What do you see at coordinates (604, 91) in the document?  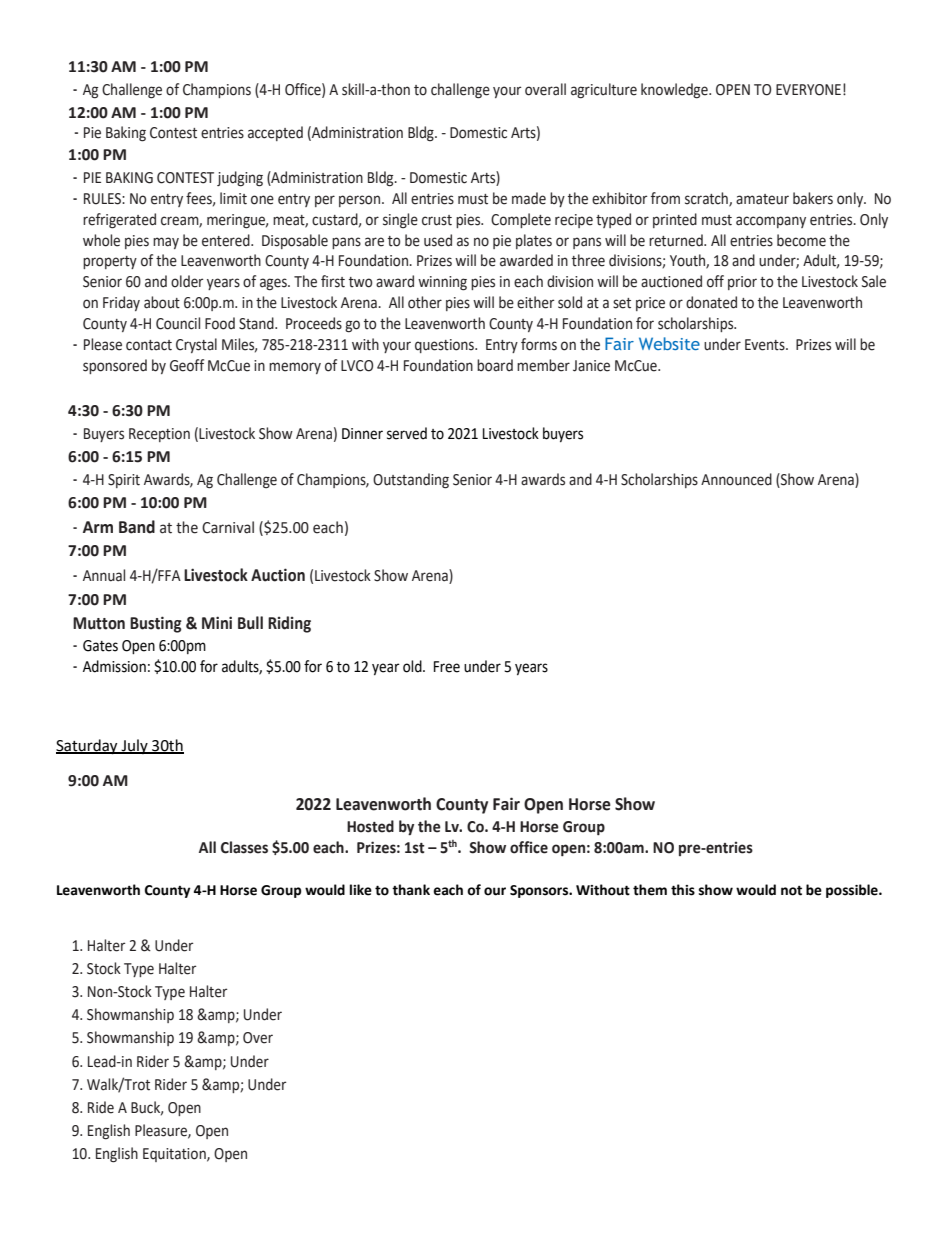 I see `agriculture` at bounding box center [604, 91].
